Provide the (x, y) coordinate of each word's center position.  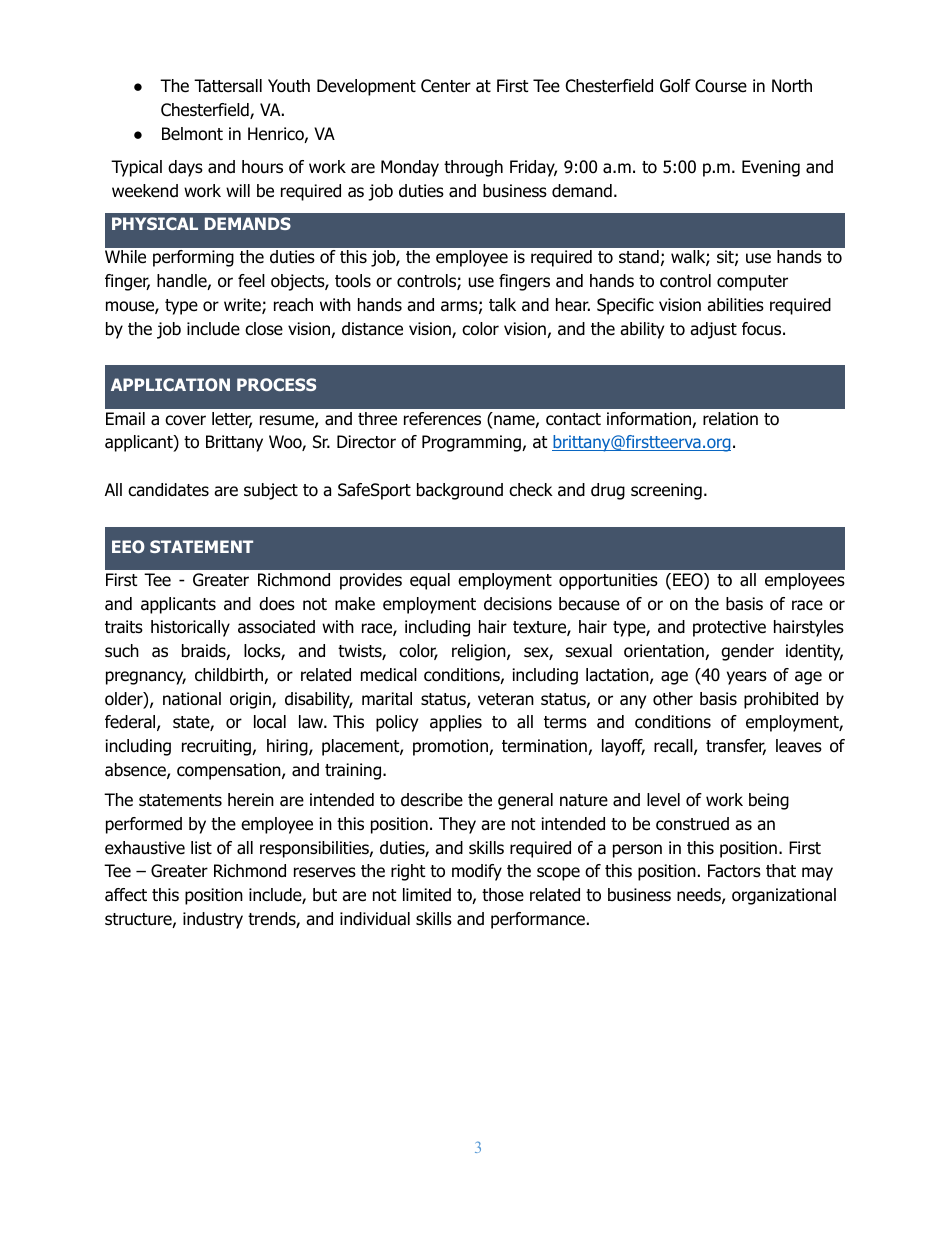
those (503, 895)
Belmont (192, 134)
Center (446, 86)
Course (721, 86)
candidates (168, 490)
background (460, 491)
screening (666, 491)
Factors (734, 871)
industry (213, 920)
